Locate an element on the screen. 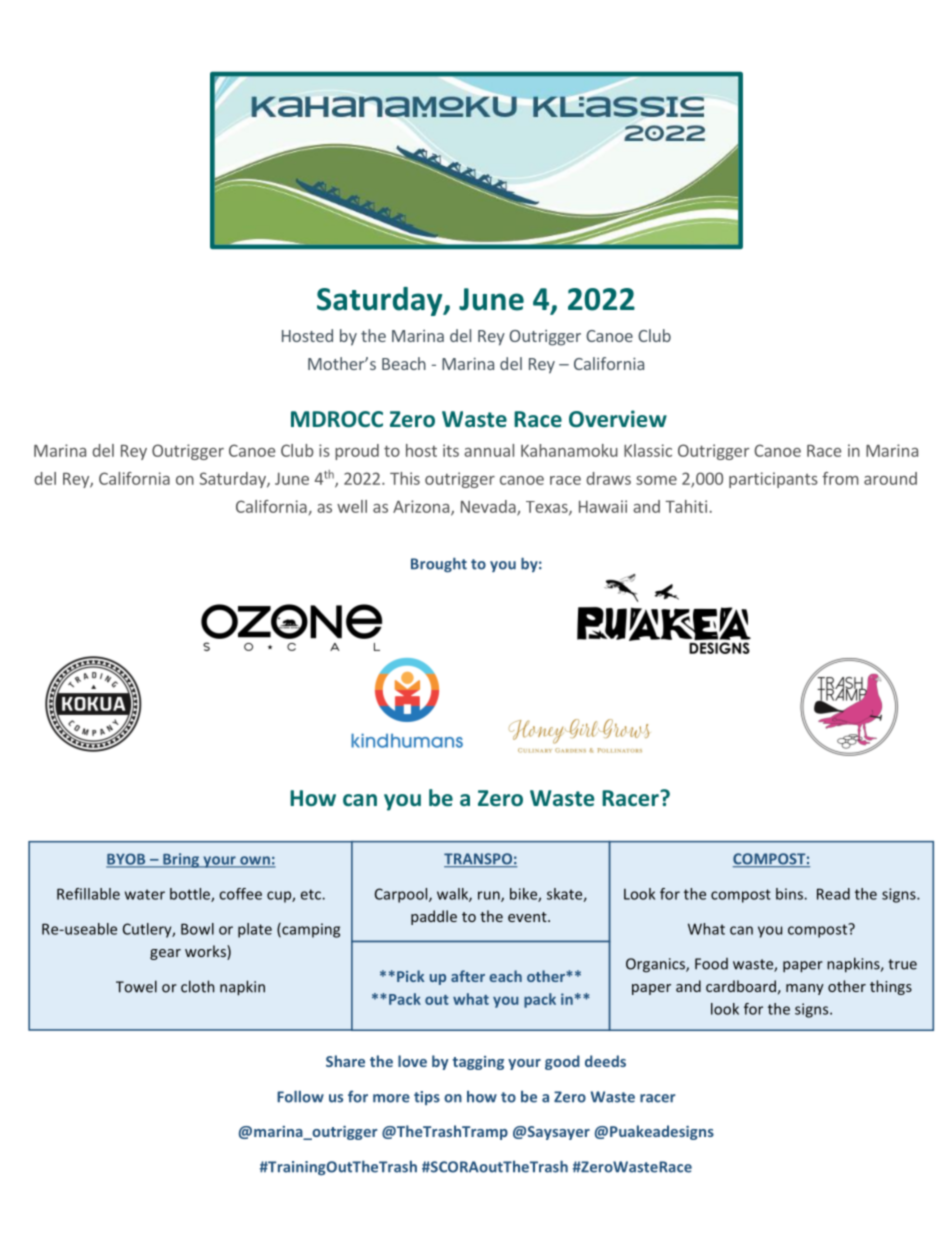 This screenshot has height=1233, width=952. bins is located at coordinates (790, 894).
